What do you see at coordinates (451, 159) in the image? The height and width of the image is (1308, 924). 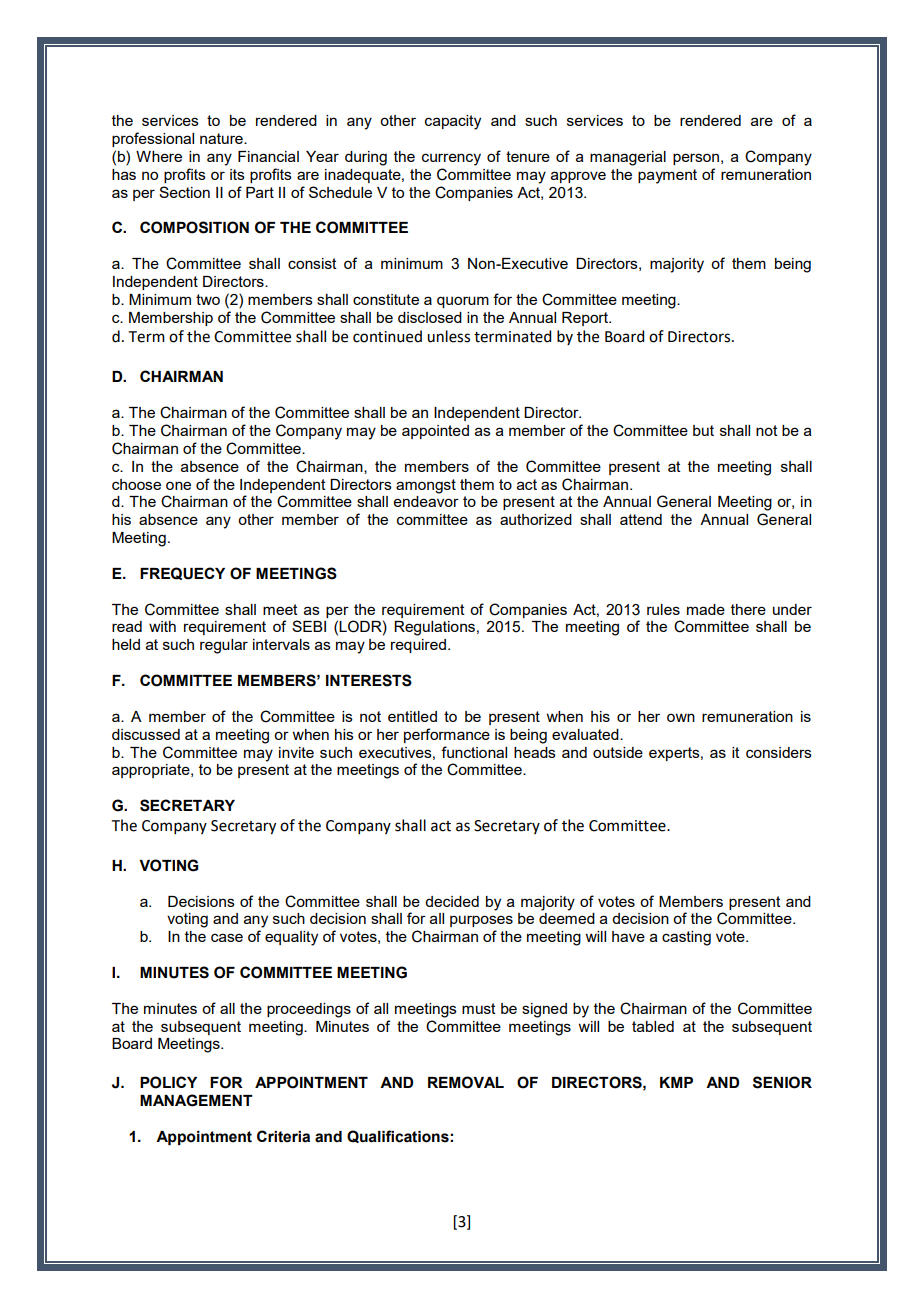 I see `currency` at bounding box center [451, 159].
